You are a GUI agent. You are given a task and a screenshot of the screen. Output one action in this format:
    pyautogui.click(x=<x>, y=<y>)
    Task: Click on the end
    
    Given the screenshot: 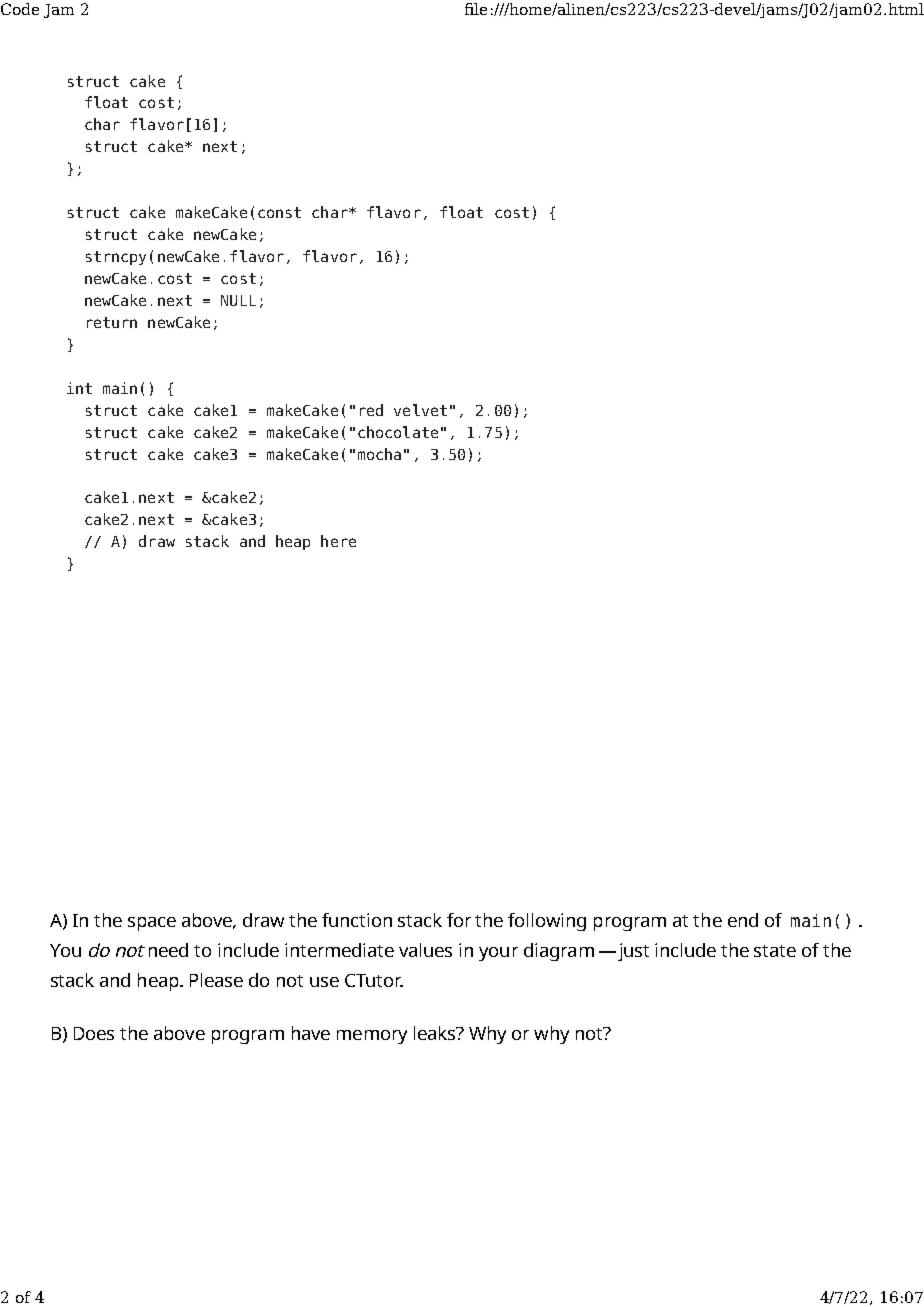 What is the action you would take?
    pyautogui.click(x=743, y=920)
